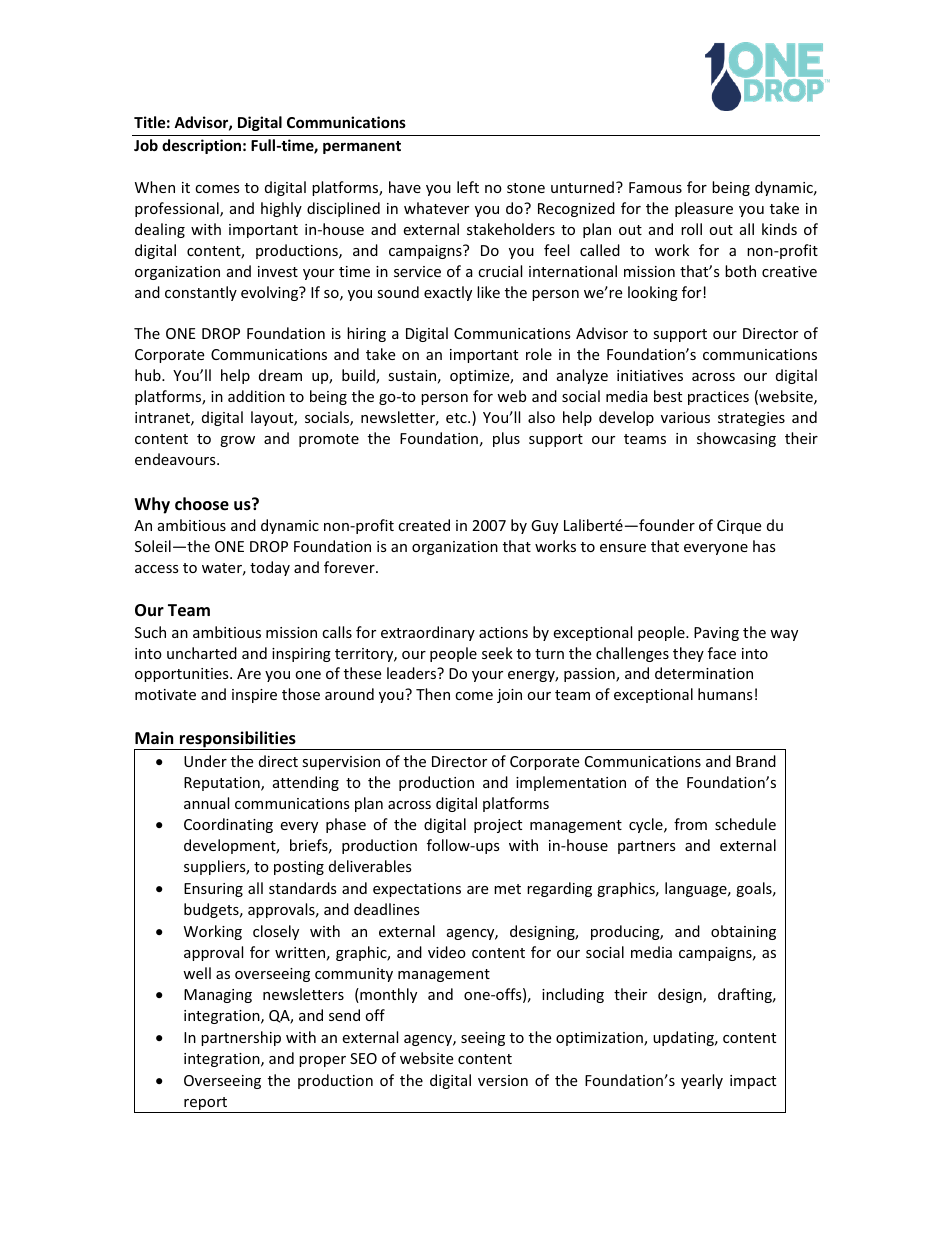 This screenshot has width=952, height=1233. What do you see at coordinates (704, 209) in the screenshot?
I see `pleasure` at bounding box center [704, 209].
